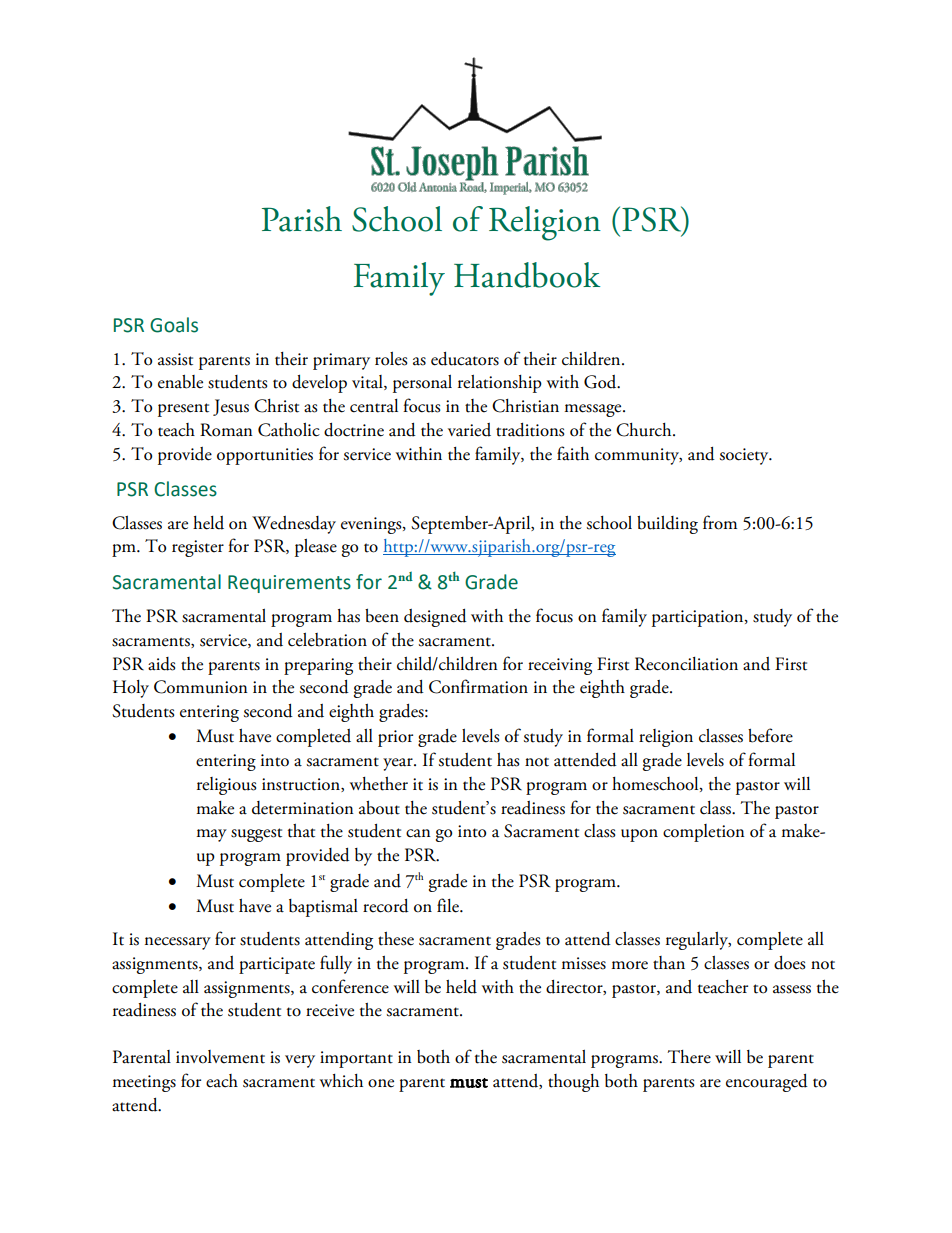 The image size is (952, 1233). What do you see at coordinates (704, 833) in the image?
I see `completion` at bounding box center [704, 833].
